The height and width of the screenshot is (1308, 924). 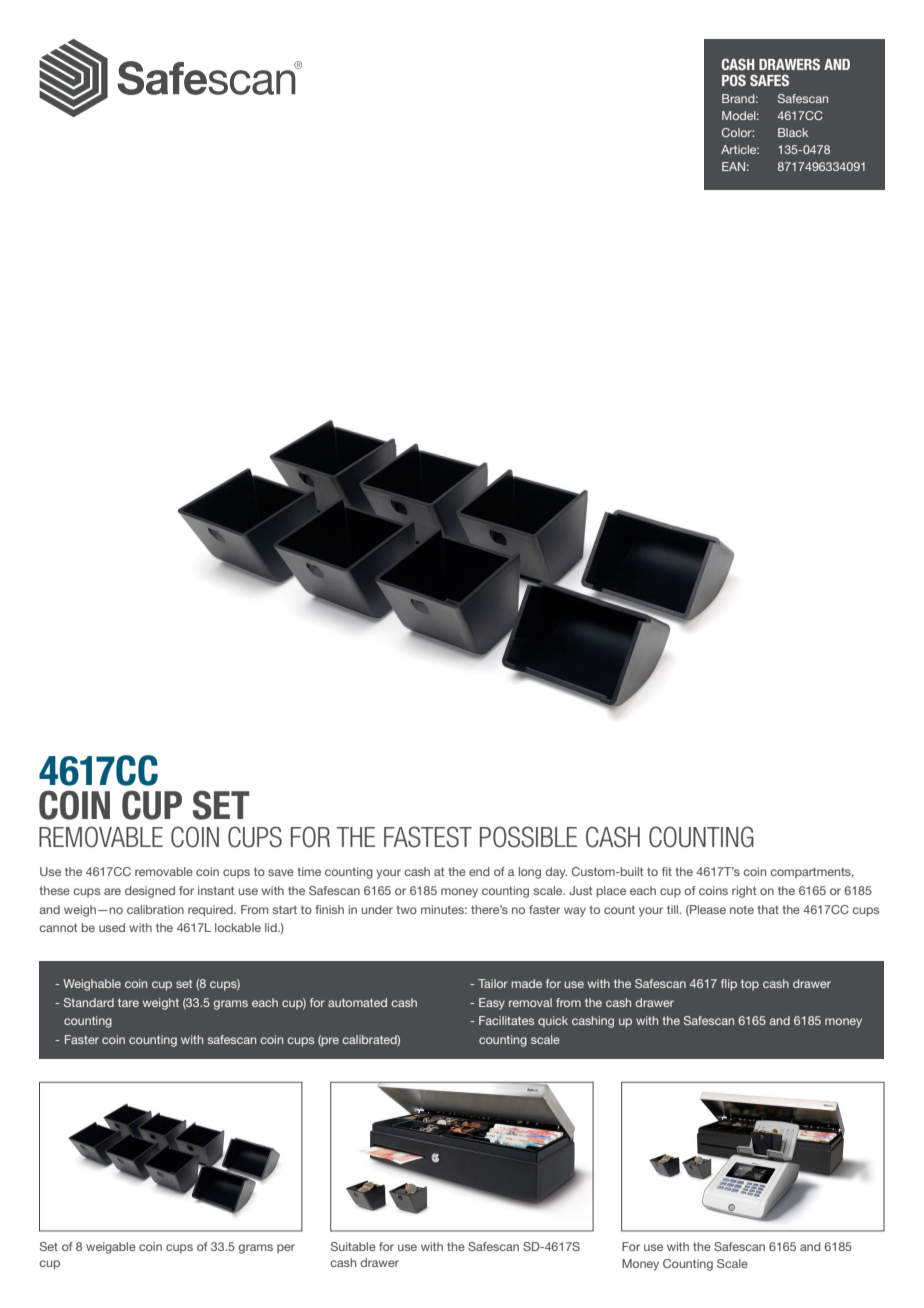 What do you see at coordinates (793, 132) in the screenshot?
I see `Black` at bounding box center [793, 132].
